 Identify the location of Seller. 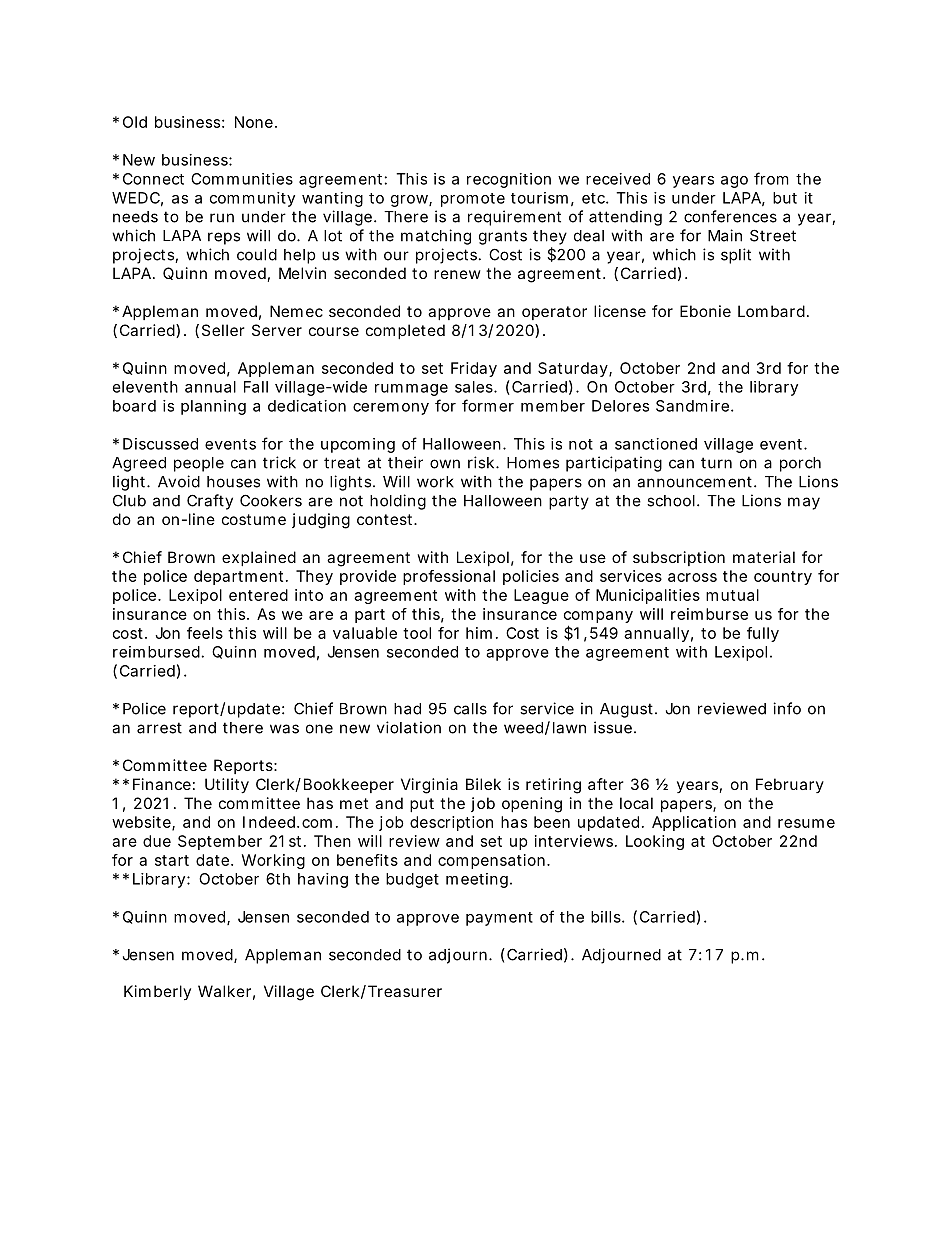
(223, 330).
